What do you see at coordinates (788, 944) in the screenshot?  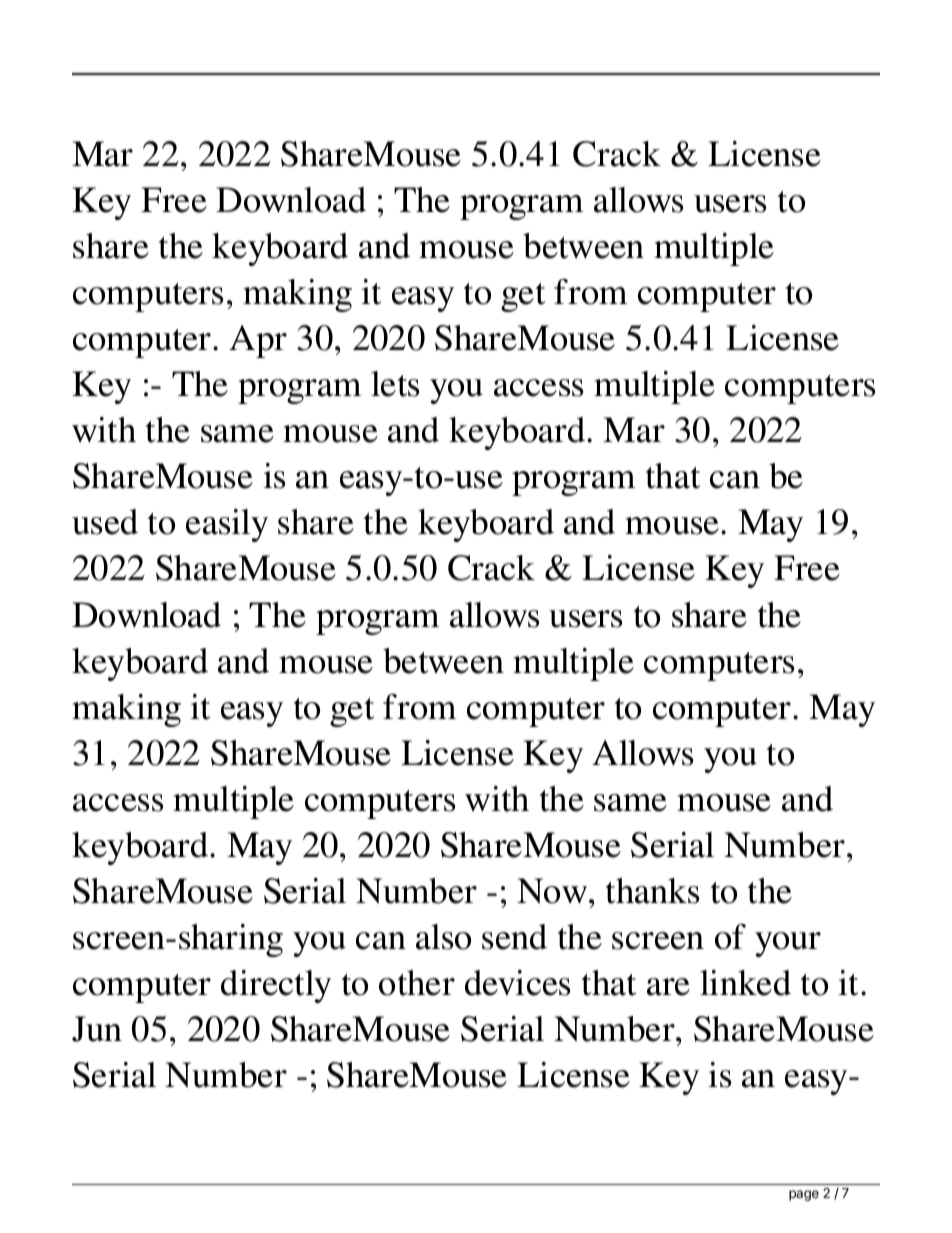 I see `your` at bounding box center [788, 944].
